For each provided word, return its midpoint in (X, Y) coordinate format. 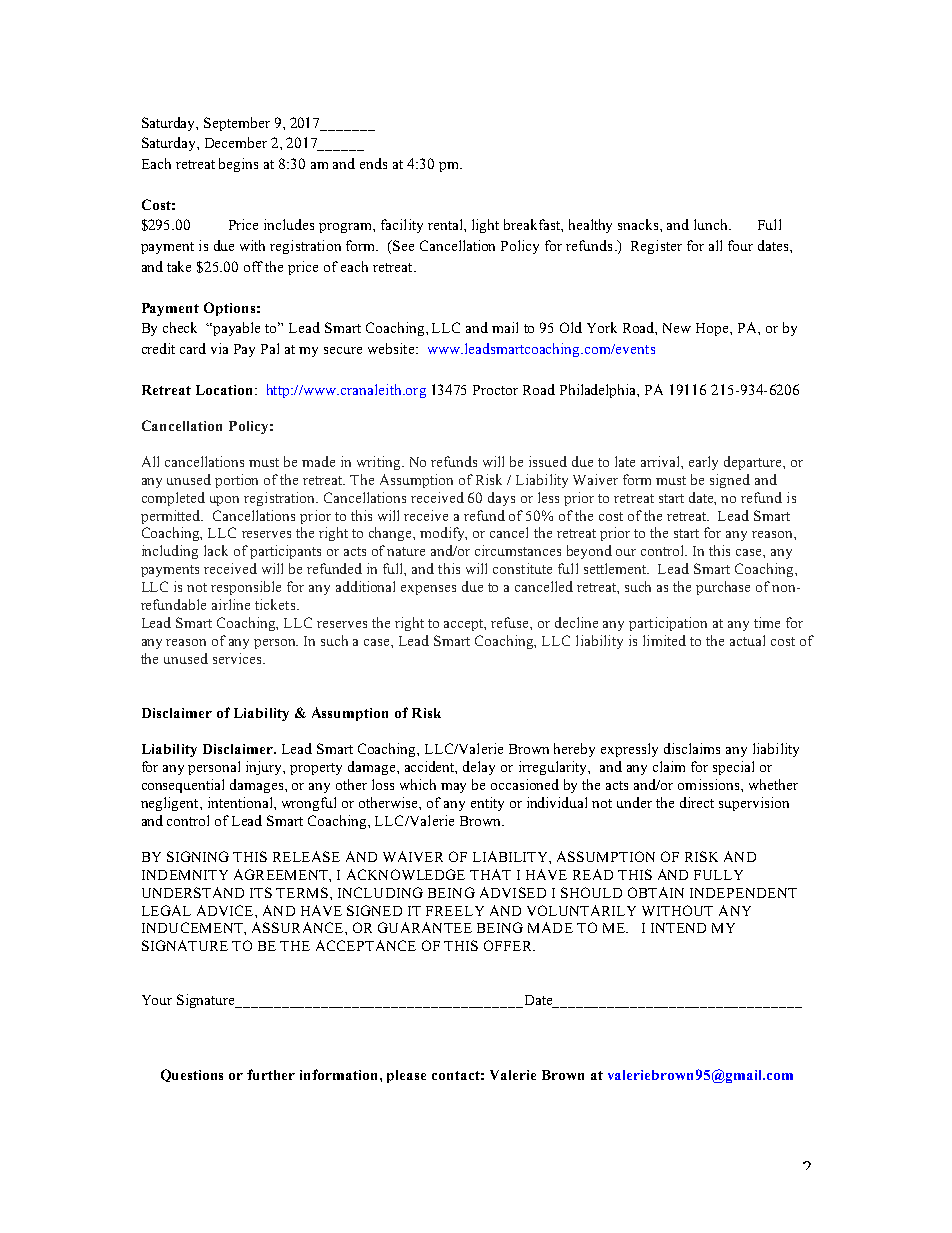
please (406, 1076)
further (271, 1074)
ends (373, 163)
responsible (246, 588)
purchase (723, 588)
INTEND (678, 928)
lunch (712, 224)
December (236, 142)
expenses (428, 590)
